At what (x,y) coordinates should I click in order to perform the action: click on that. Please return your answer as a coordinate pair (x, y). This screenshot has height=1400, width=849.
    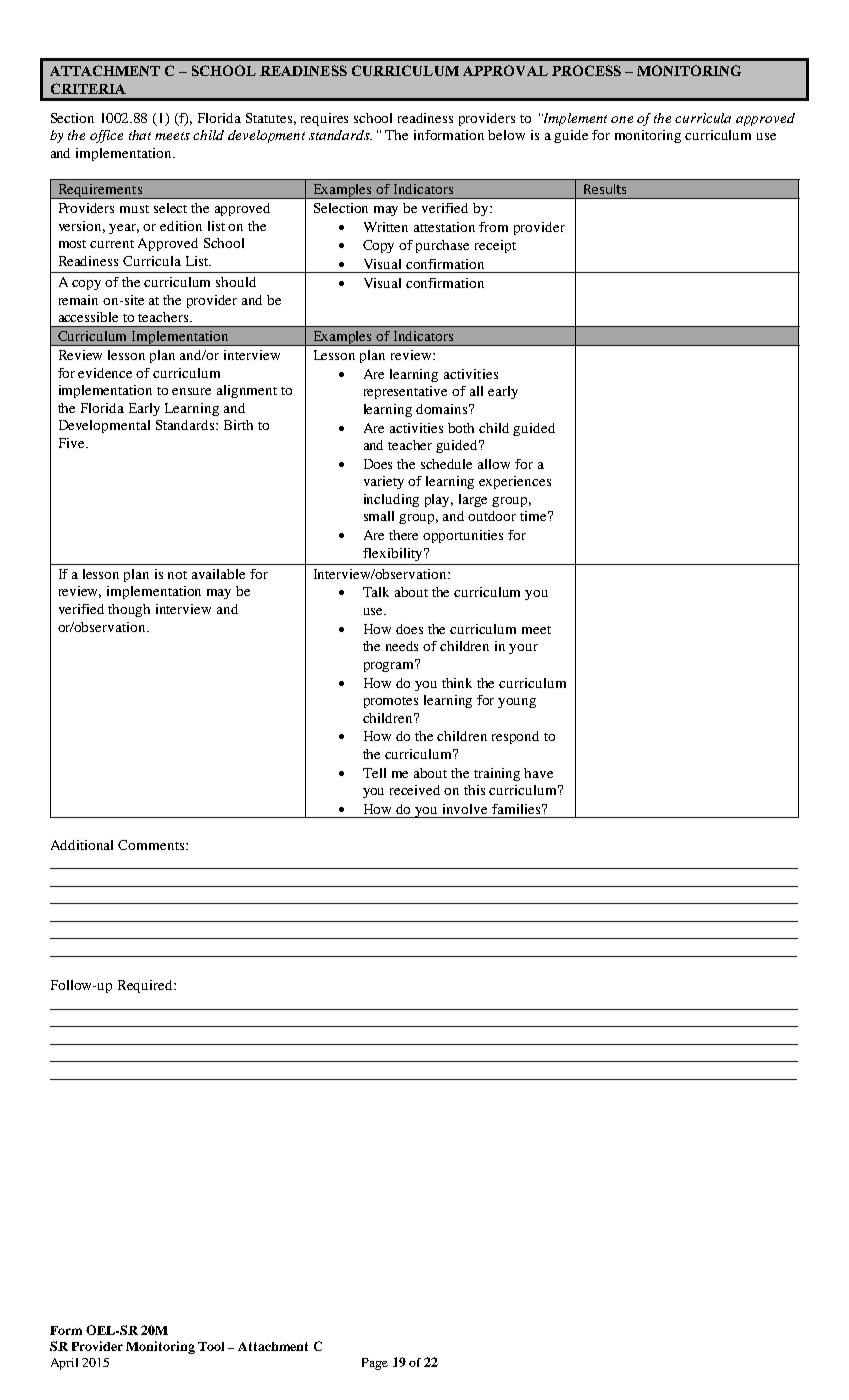
    Looking at the image, I should click on (140, 135).
